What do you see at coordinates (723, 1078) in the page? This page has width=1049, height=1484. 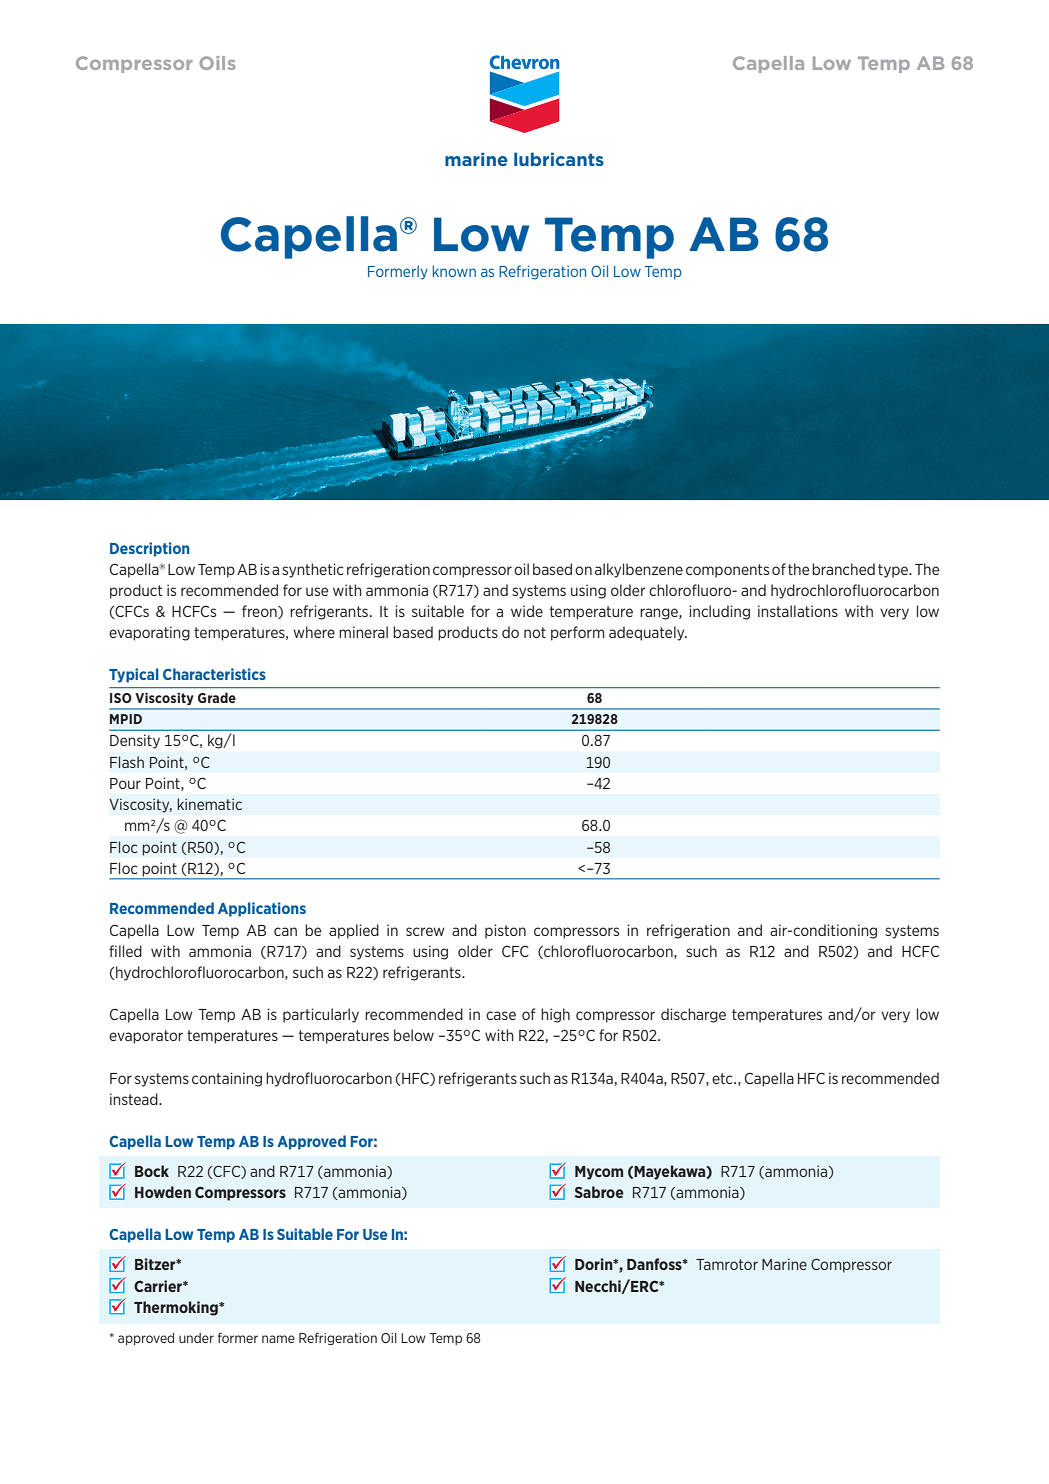 I see `etc` at bounding box center [723, 1078].
